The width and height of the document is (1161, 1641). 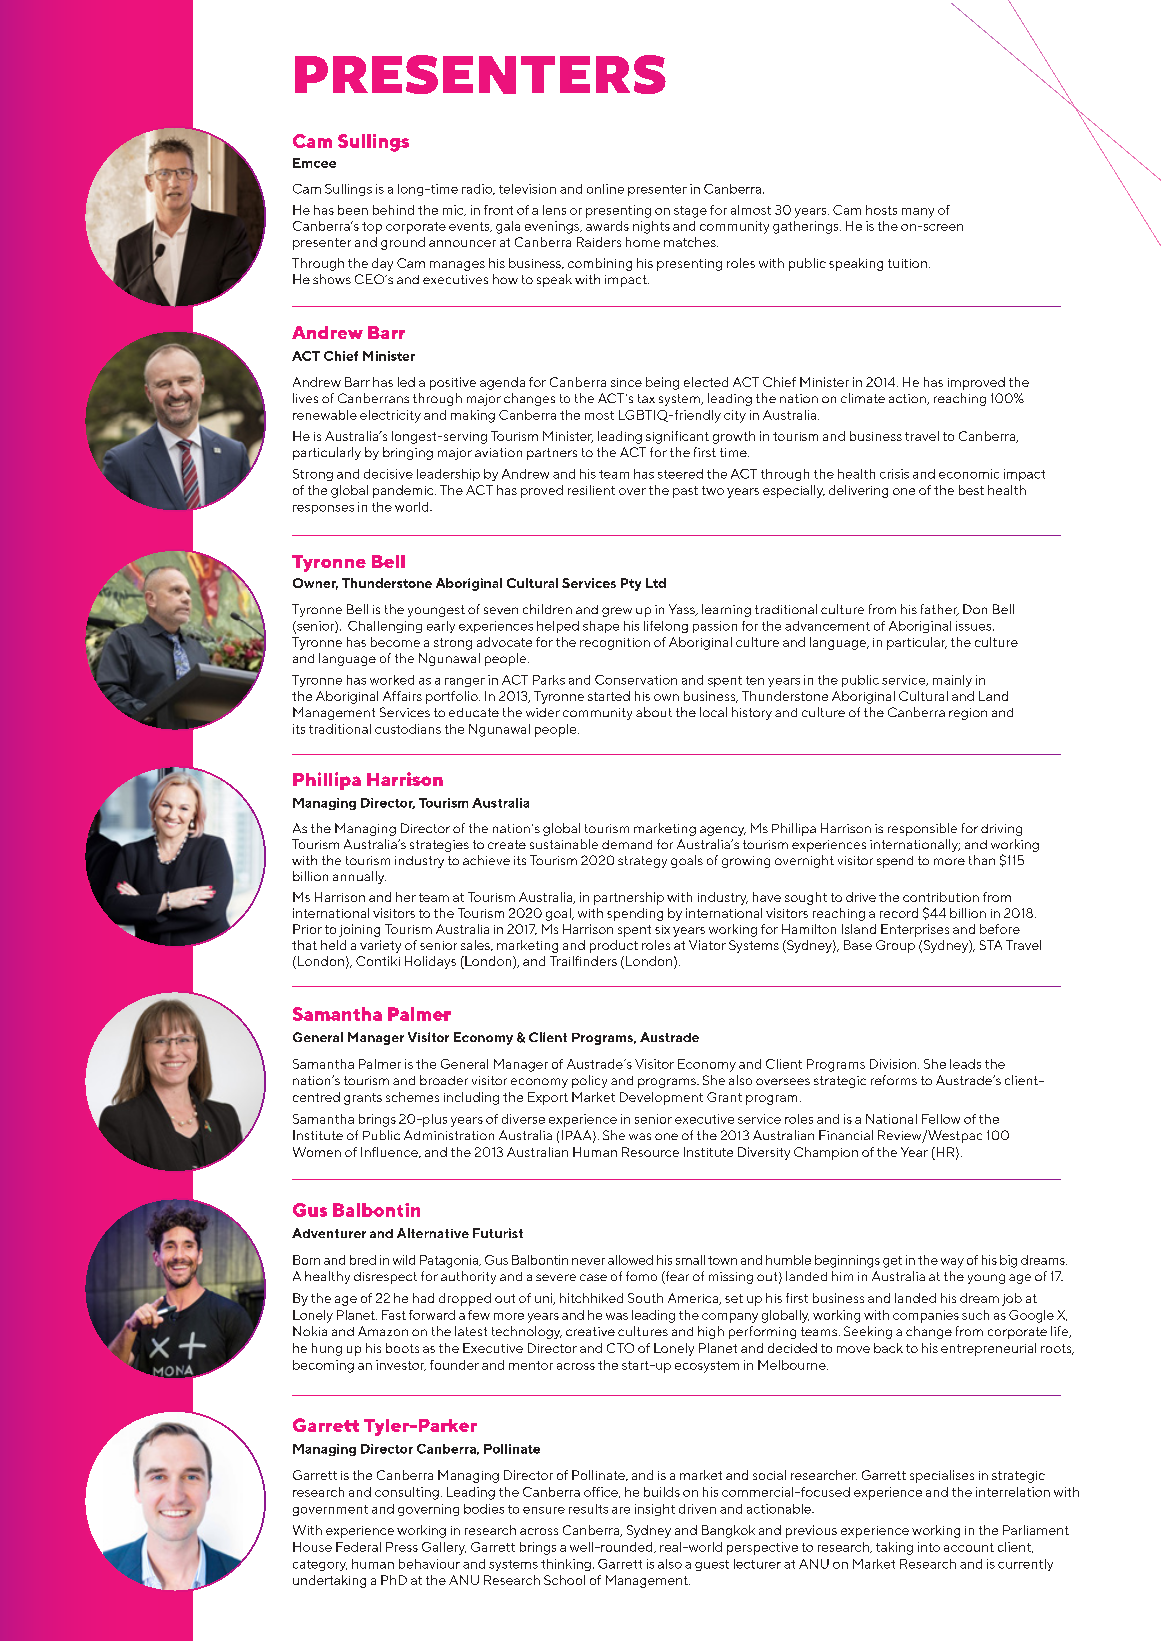 What do you see at coordinates (359, 877) in the document?
I see `annually` at bounding box center [359, 877].
